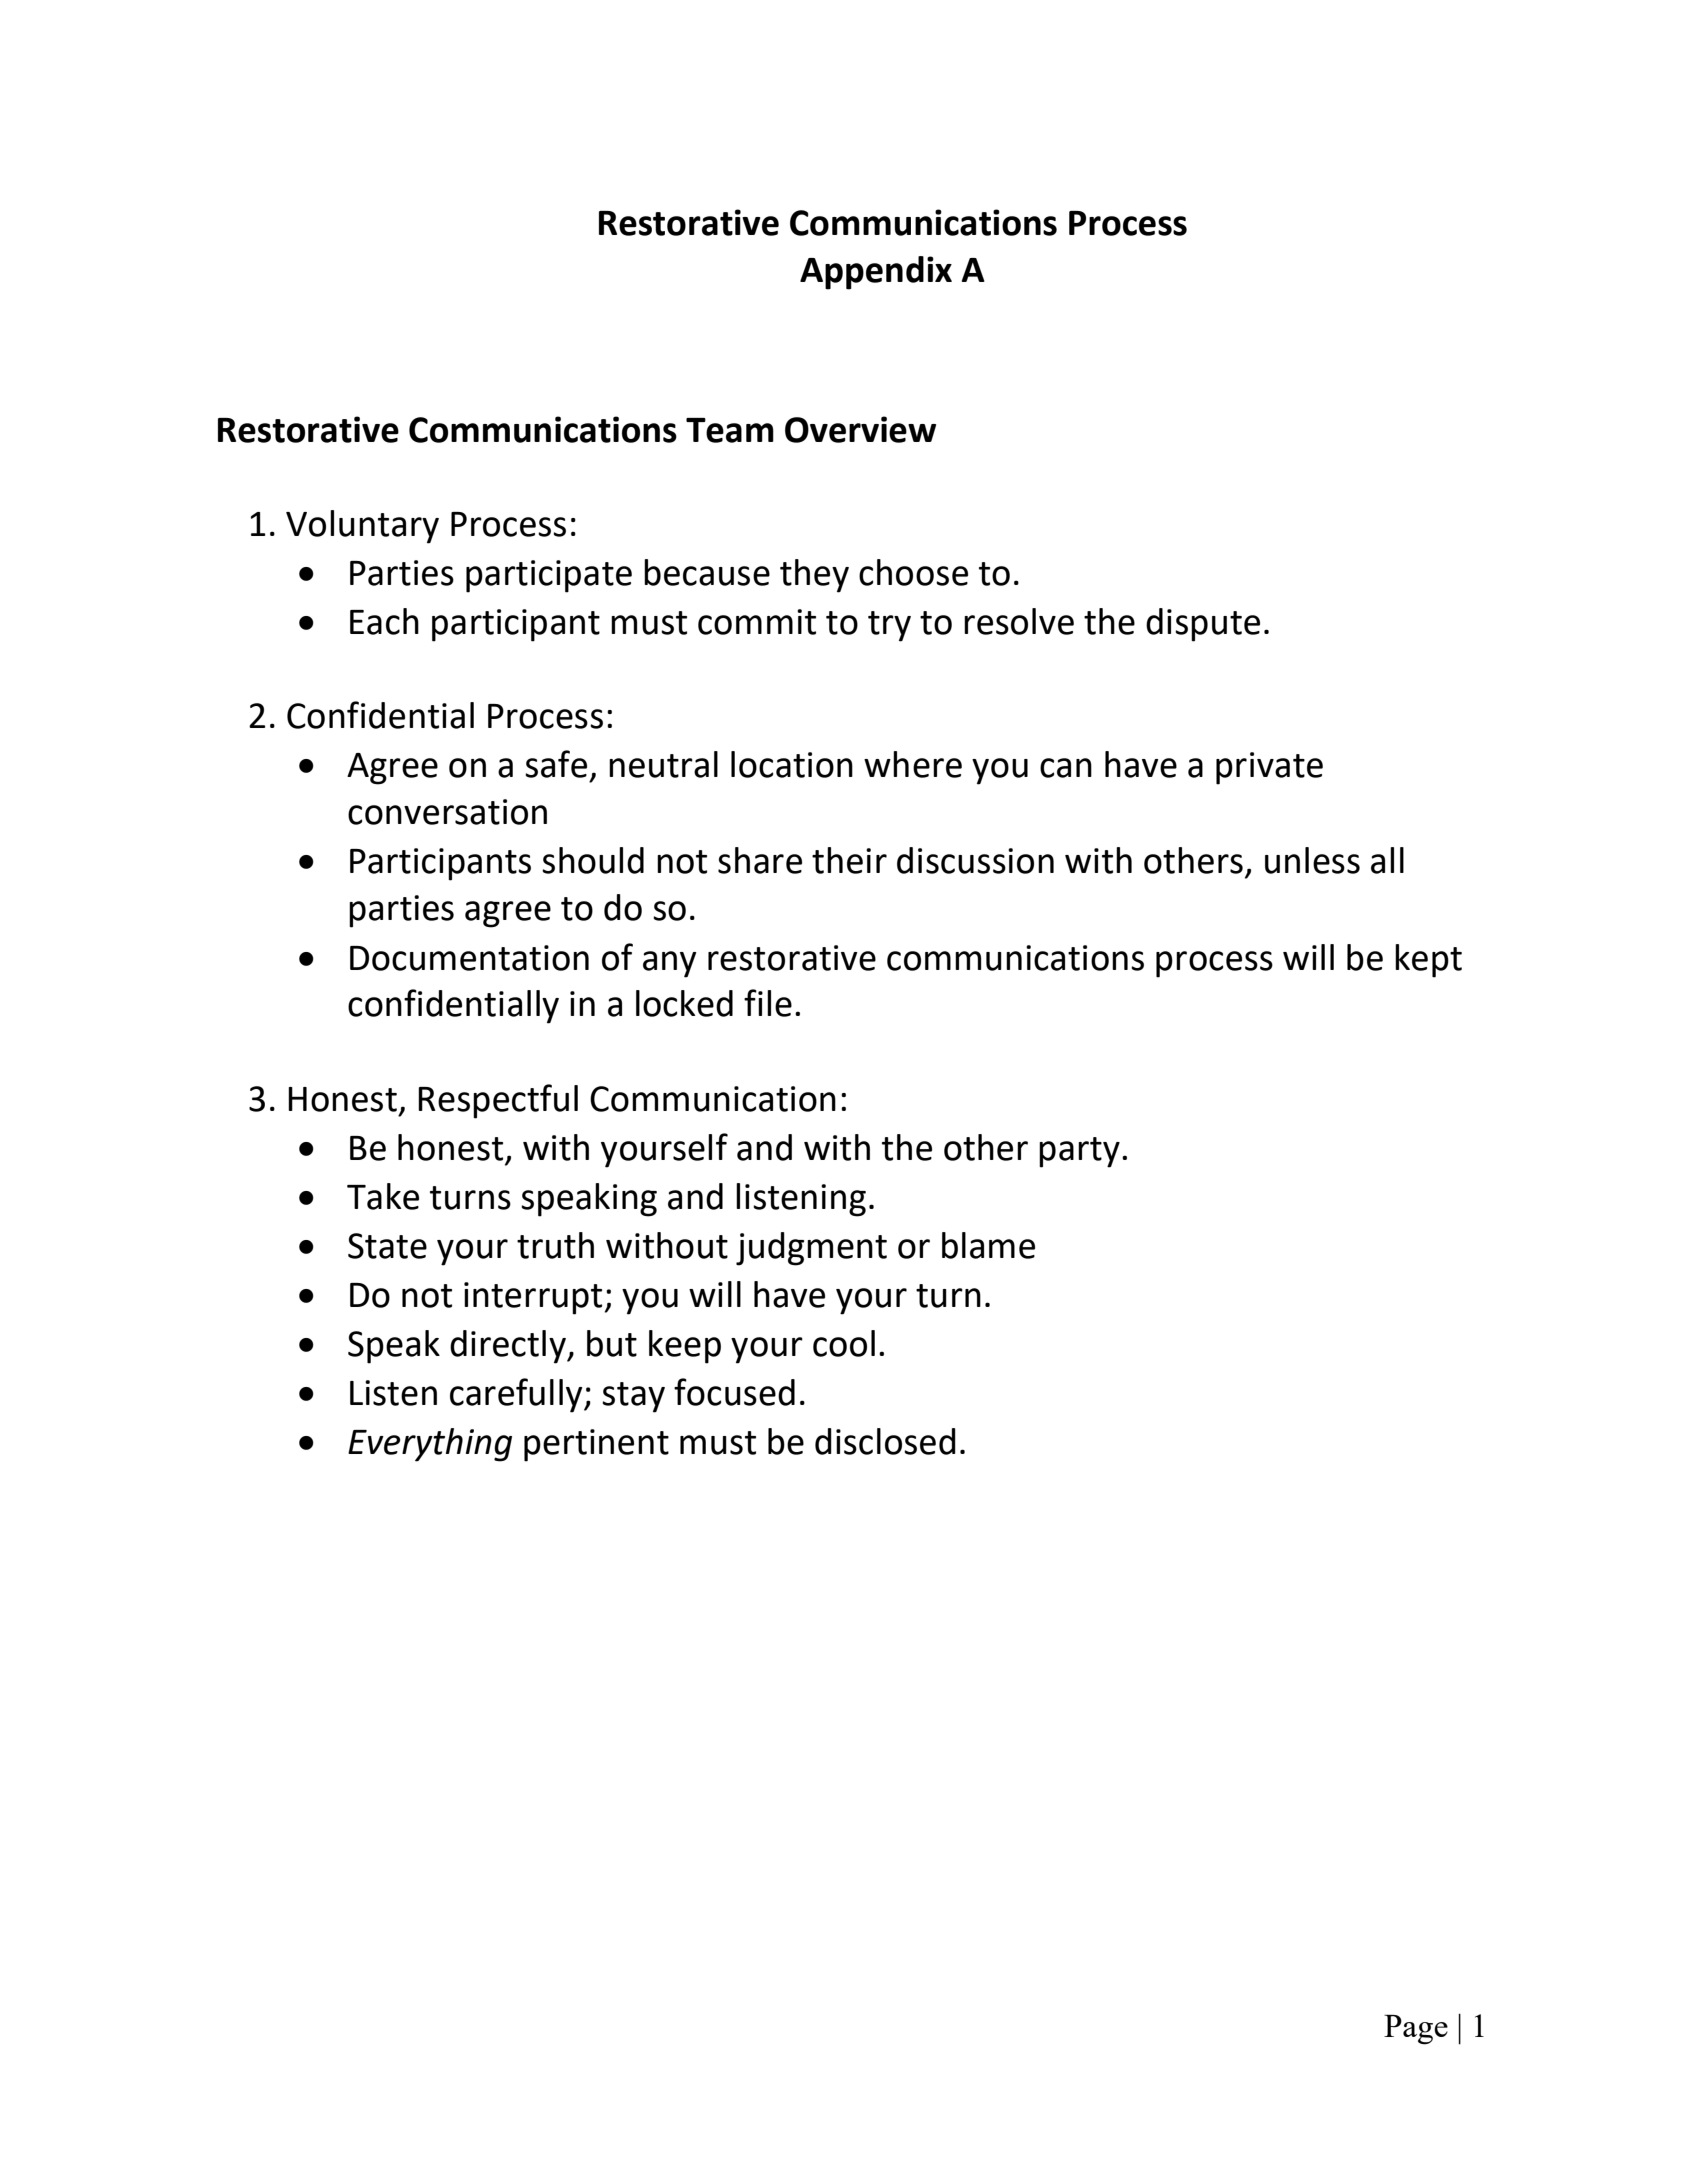 The image size is (1686, 2181). I want to click on judgment, so click(811, 1249).
